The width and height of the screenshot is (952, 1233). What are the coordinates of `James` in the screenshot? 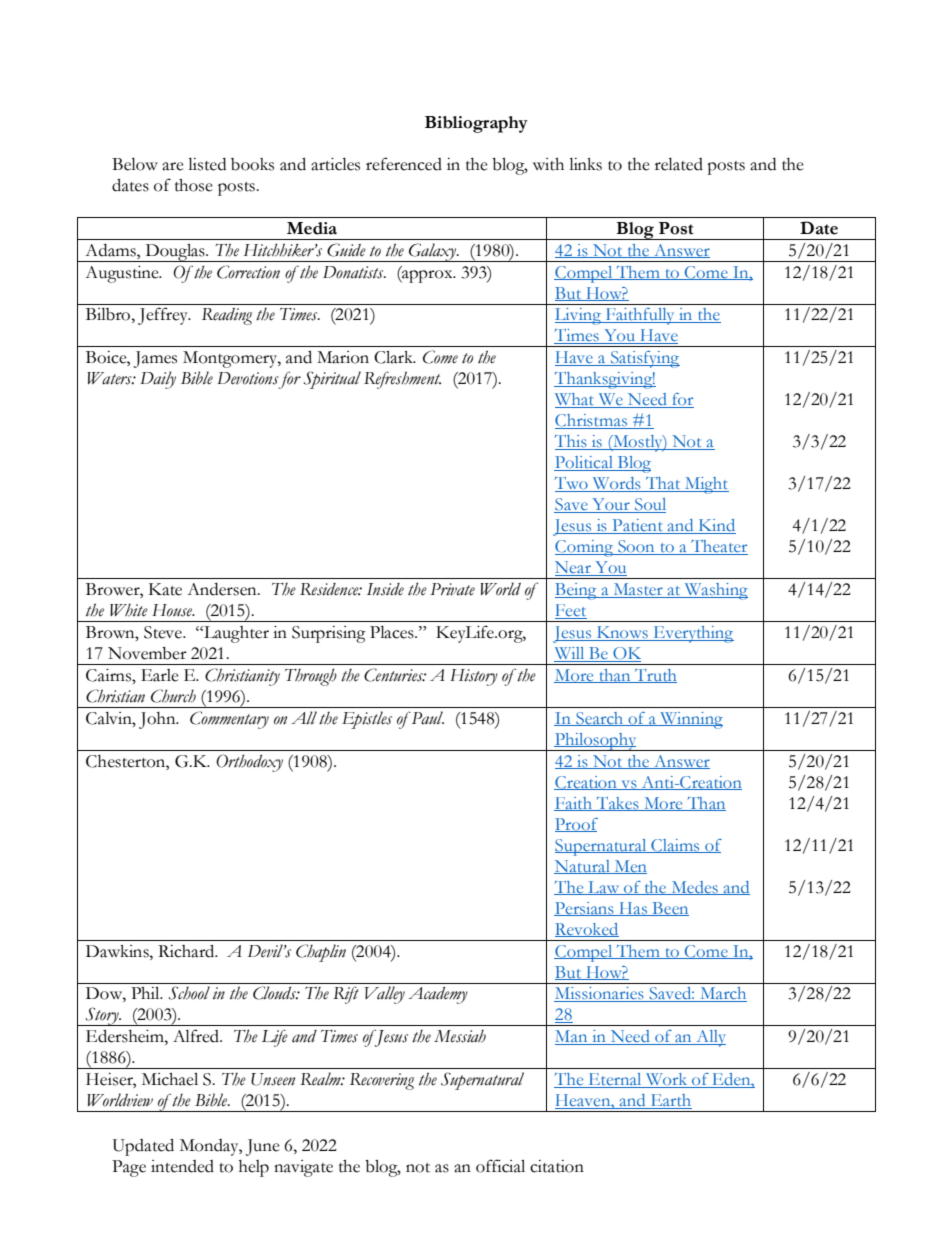 It's located at (155, 359).
